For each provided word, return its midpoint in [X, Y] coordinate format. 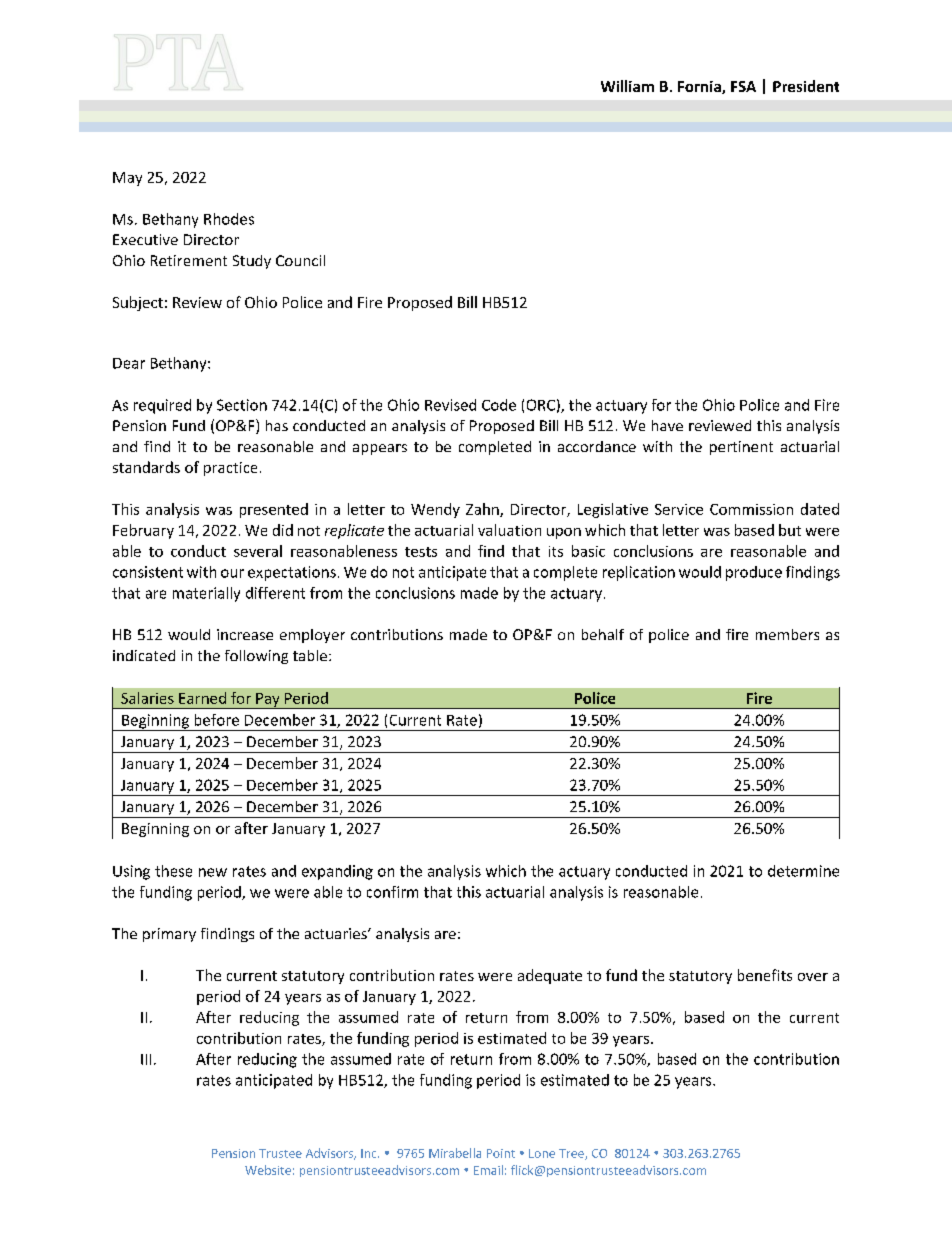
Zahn [483, 510]
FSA [743, 86]
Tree [572, 1154]
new [213, 872]
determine [803, 871]
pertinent [741, 448]
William [627, 86]
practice [230, 469]
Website [268, 1170]
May [127, 179]
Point [501, 1153]
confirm [392, 892]
